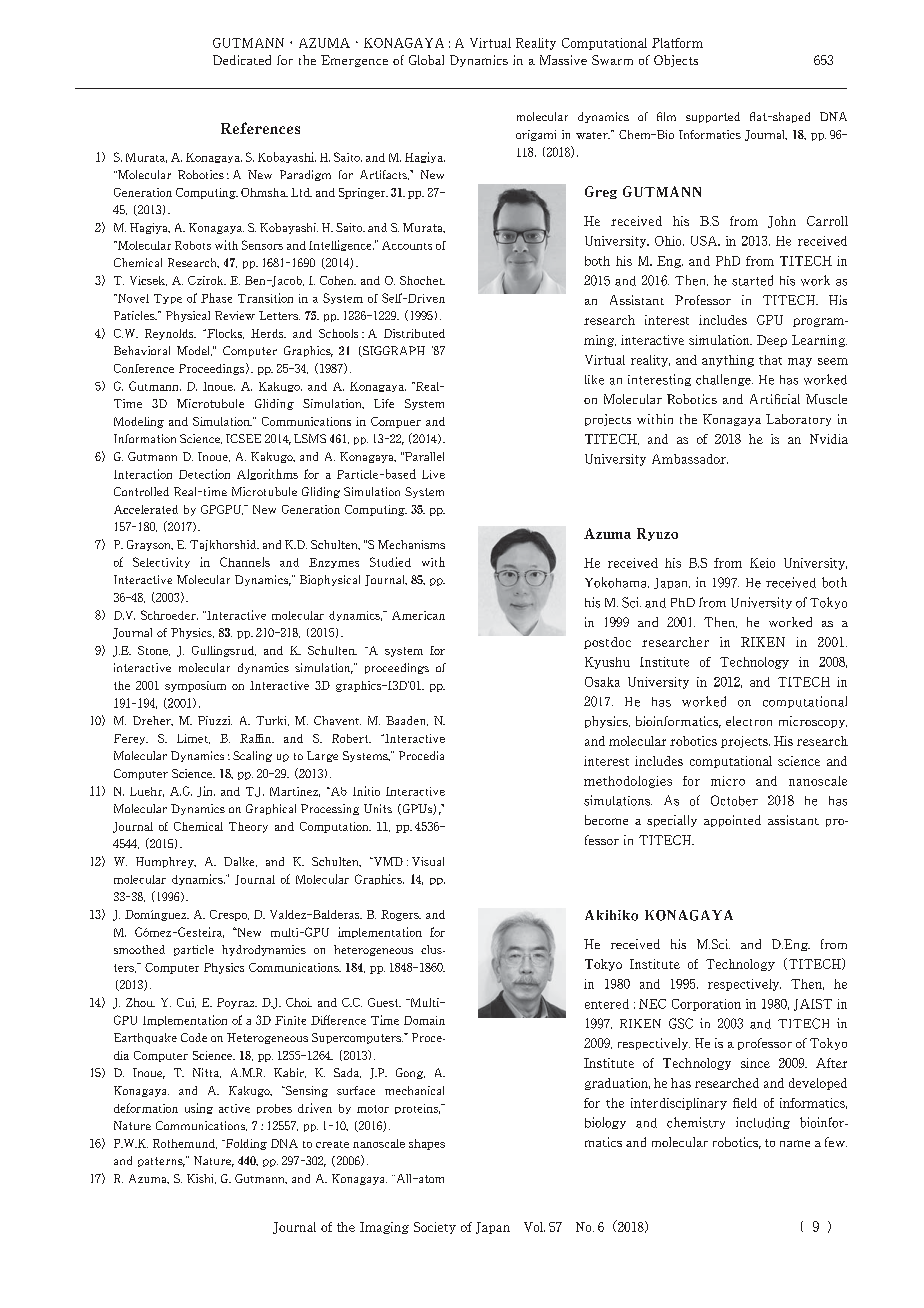 This page has height=1308, width=924. I want to click on Dedicated, so click(242, 60).
